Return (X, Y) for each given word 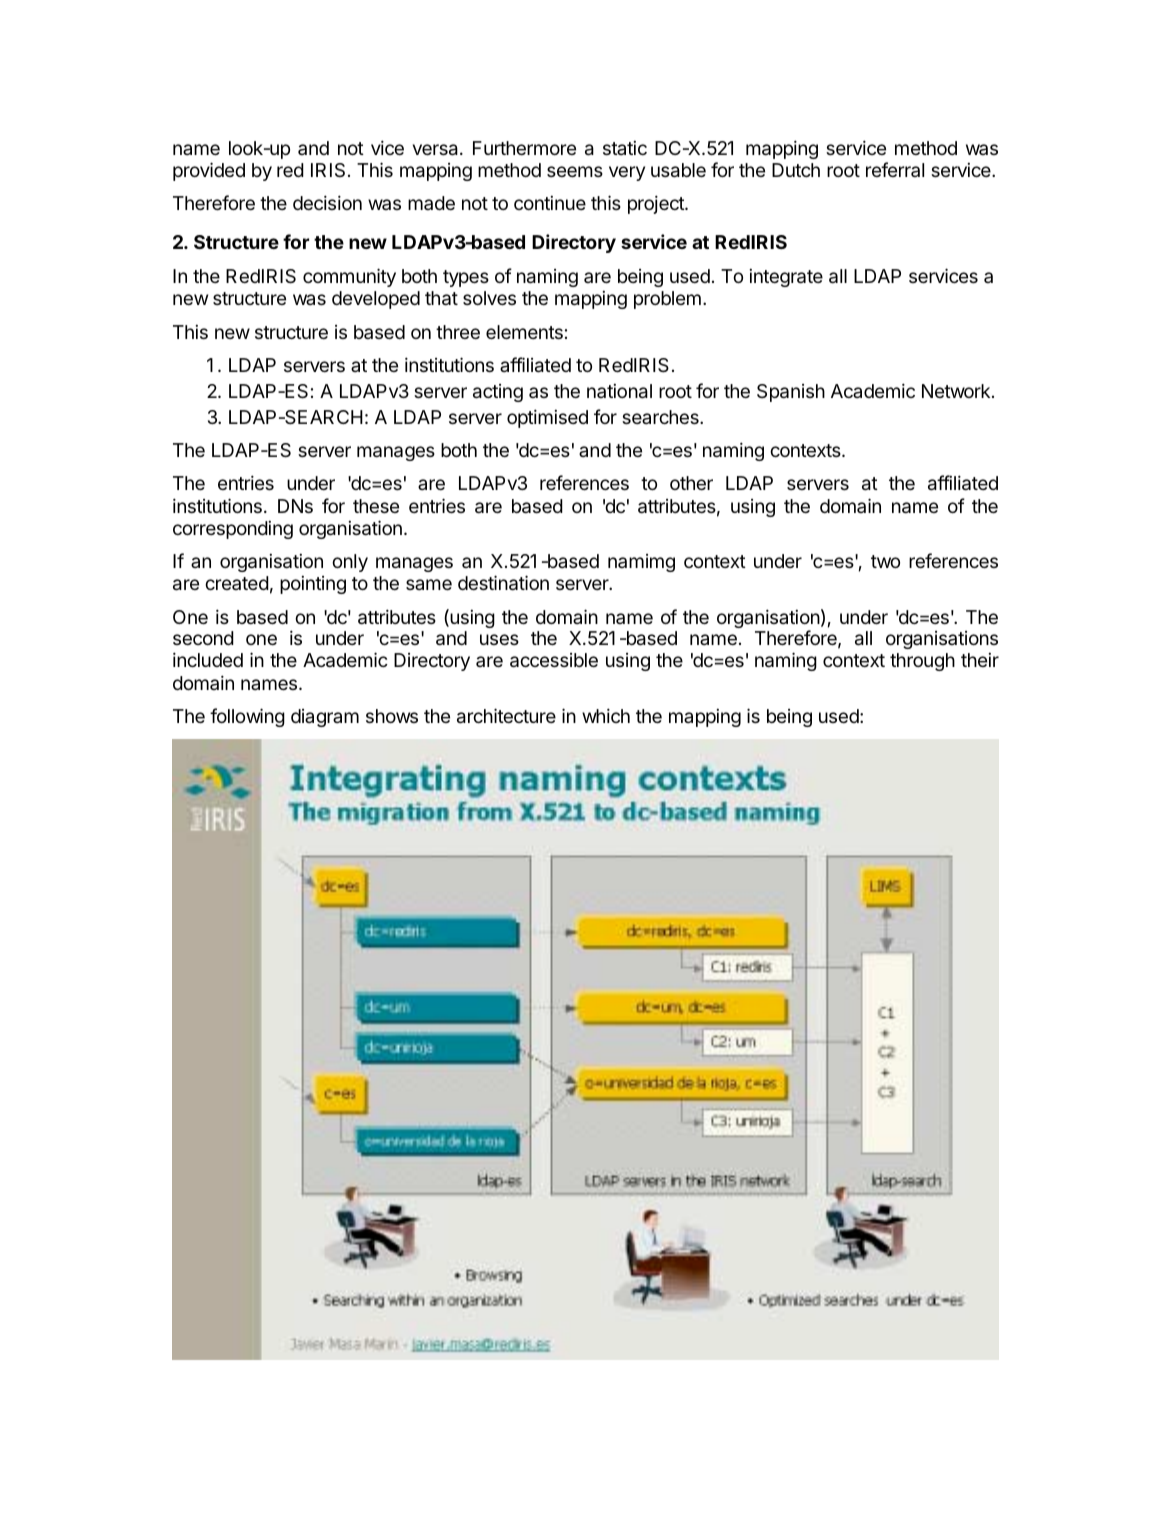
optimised (547, 418)
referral (895, 169)
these (376, 506)
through (922, 662)
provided (209, 171)
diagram (325, 718)
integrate (786, 278)
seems (575, 171)
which (606, 715)
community (349, 277)
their (980, 660)
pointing (313, 585)
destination (503, 583)
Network (956, 391)
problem (667, 300)
